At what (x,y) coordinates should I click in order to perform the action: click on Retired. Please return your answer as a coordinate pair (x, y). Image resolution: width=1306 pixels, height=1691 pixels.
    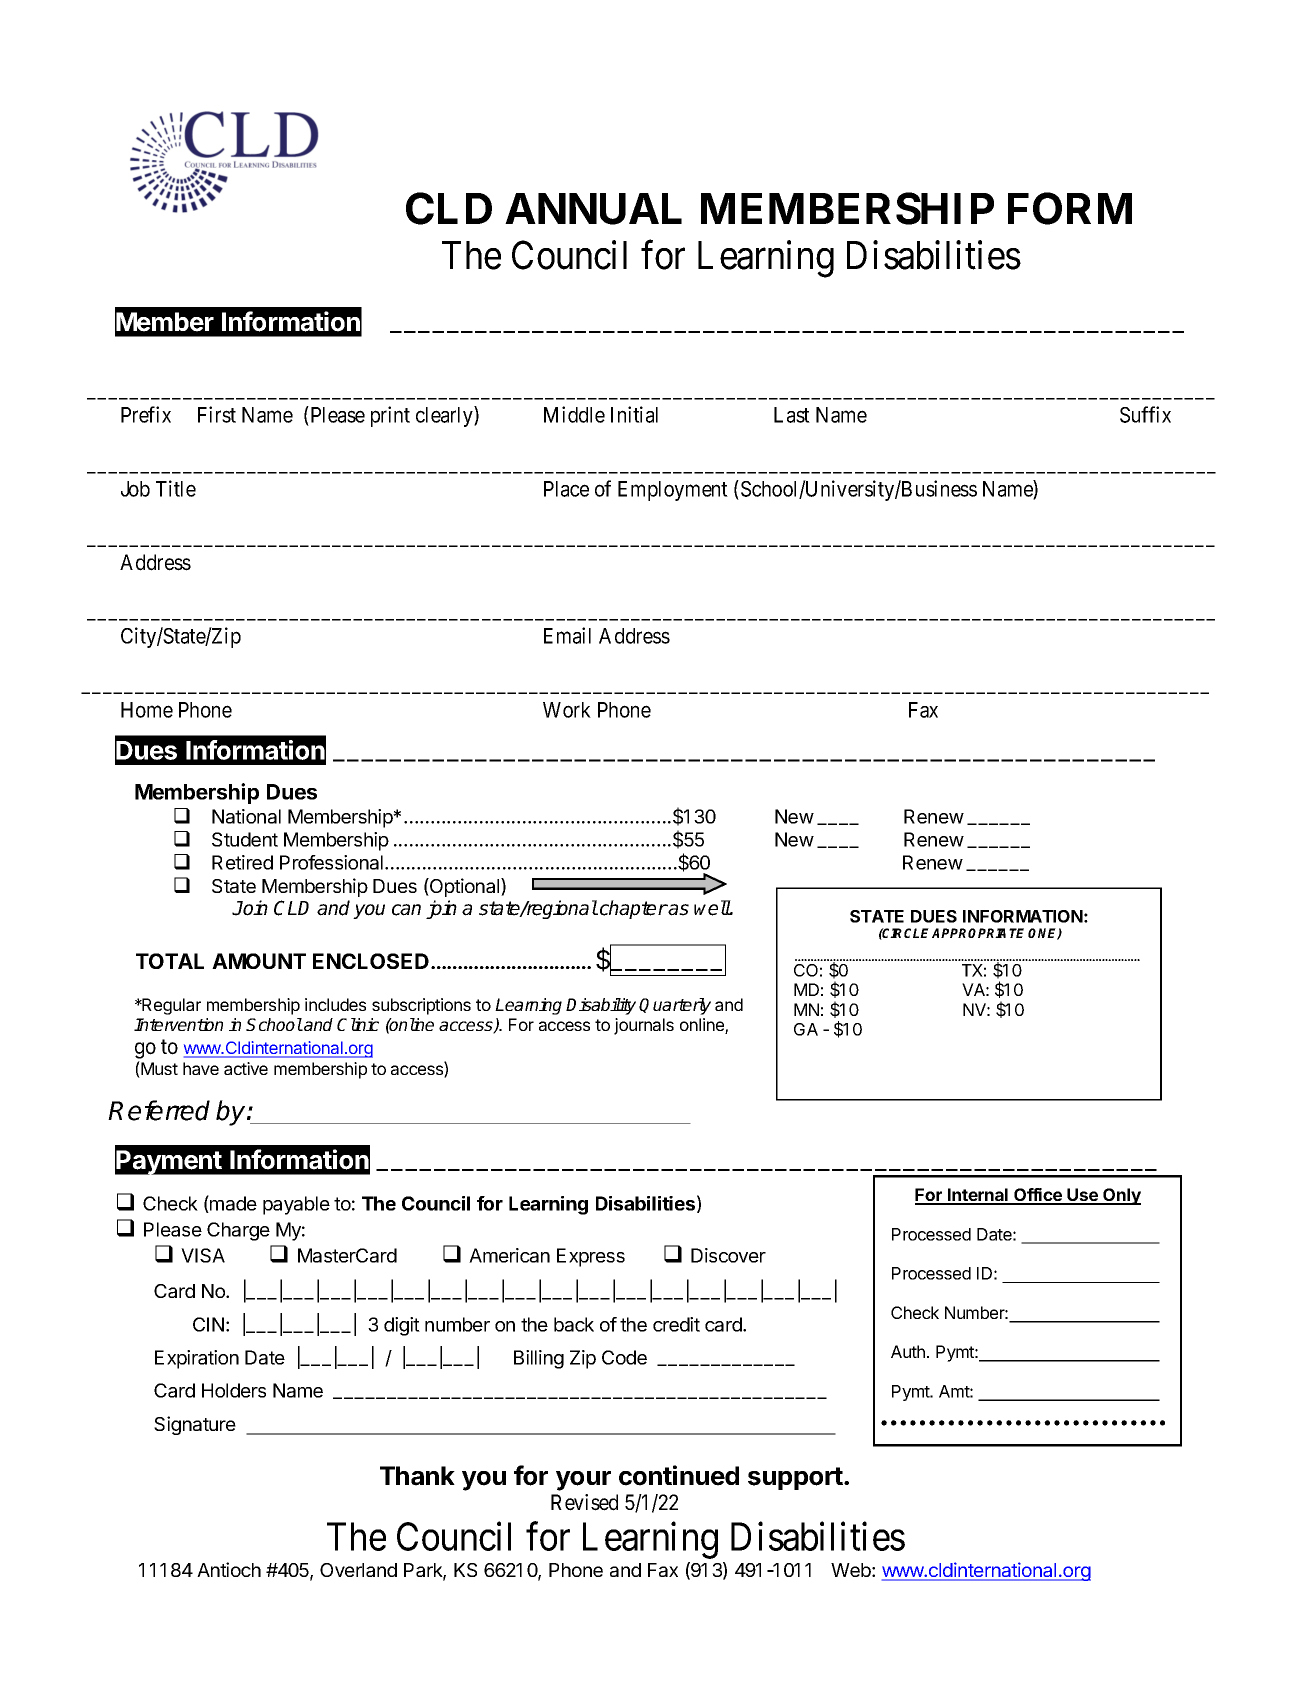
    Looking at the image, I should click on (242, 862).
